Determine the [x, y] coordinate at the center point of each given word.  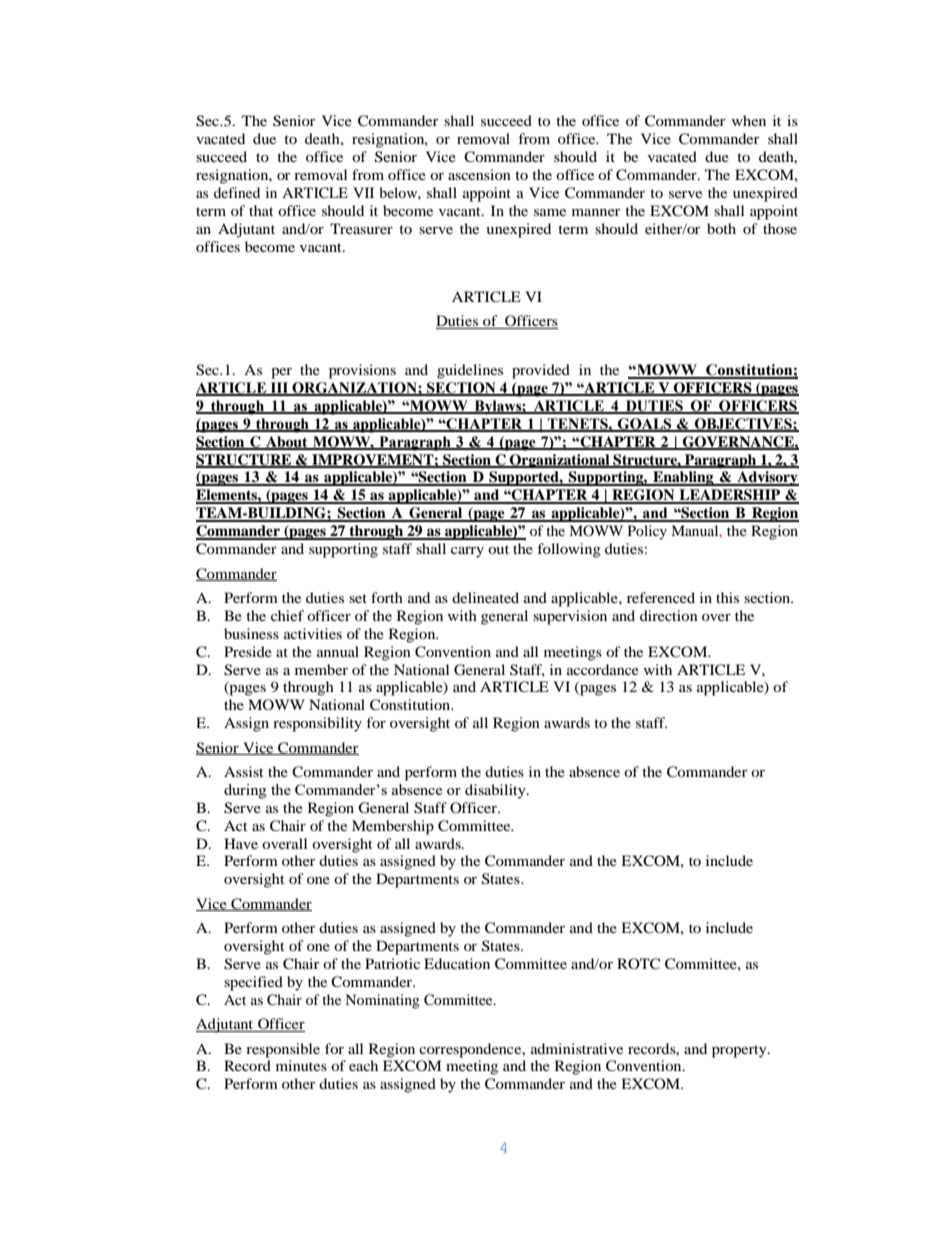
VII [363, 192]
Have [241, 843]
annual [338, 651]
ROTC [638, 964]
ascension [479, 174]
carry [467, 552]
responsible [283, 1050]
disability [496, 791]
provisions [362, 371]
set [358, 598]
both [721, 228]
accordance [603, 669]
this [727, 597]
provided [541, 371]
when [749, 120]
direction [669, 615]
